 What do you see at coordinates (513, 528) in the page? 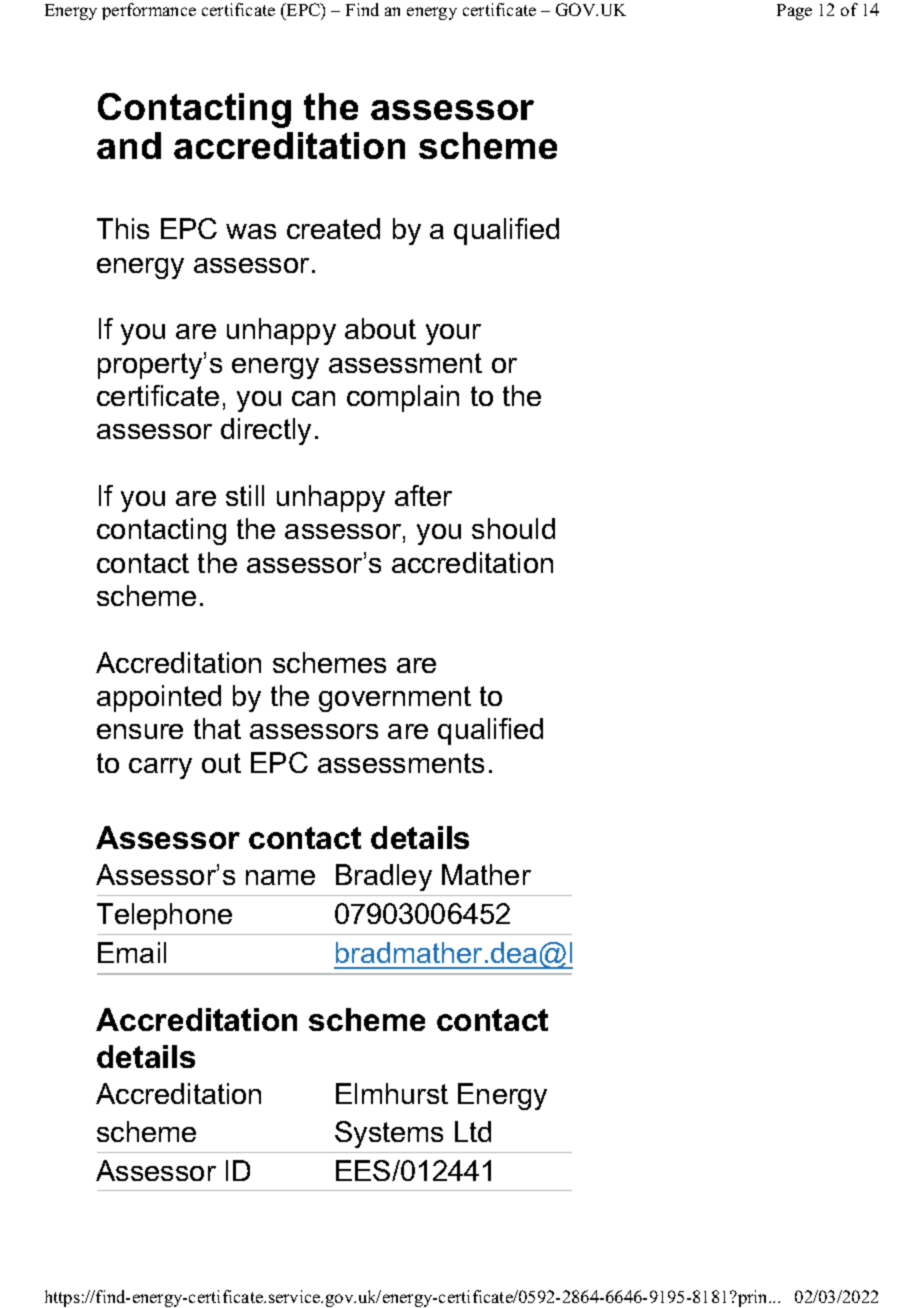
I see `should` at bounding box center [513, 528].
